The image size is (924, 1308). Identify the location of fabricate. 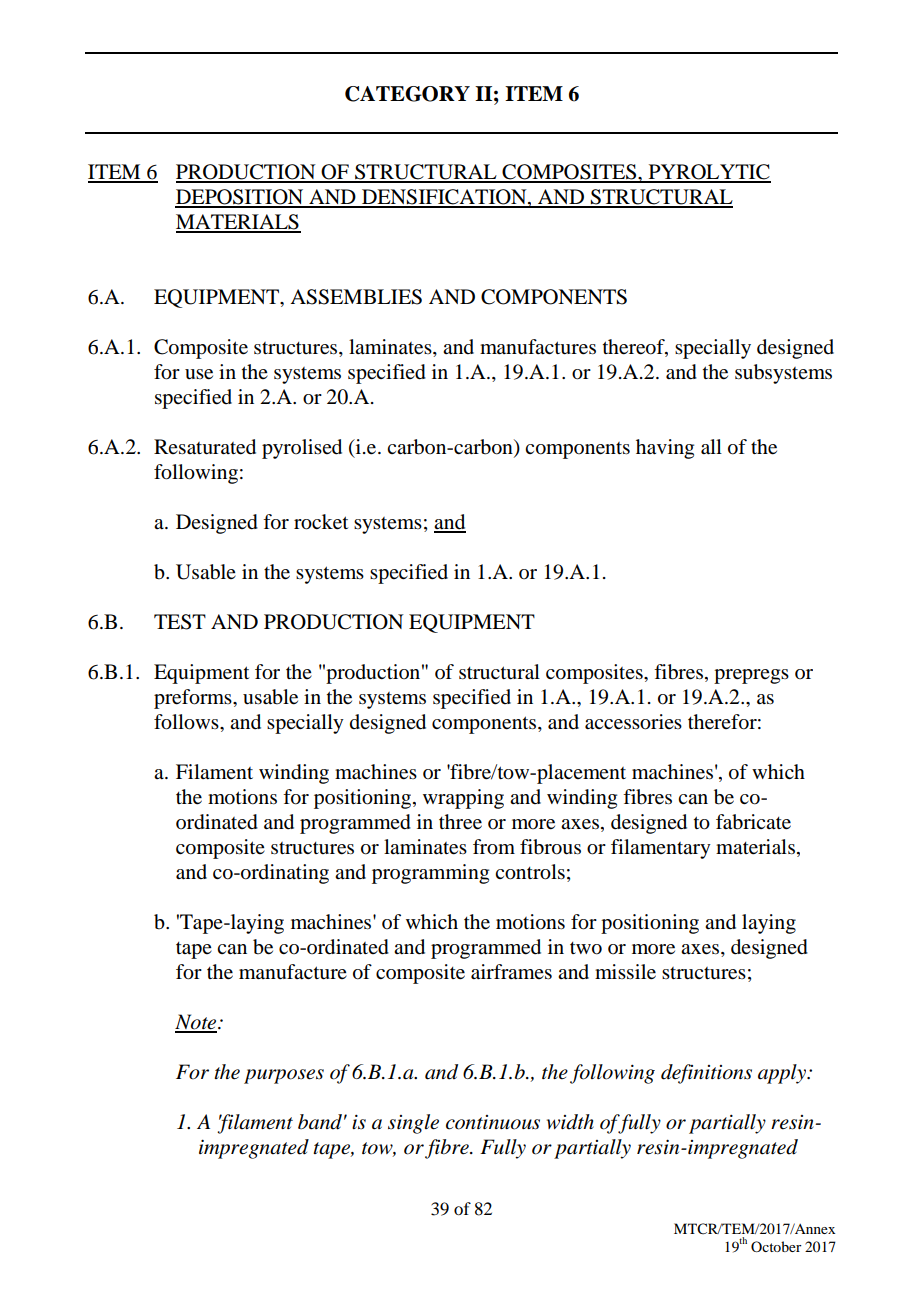
(753, 822).
